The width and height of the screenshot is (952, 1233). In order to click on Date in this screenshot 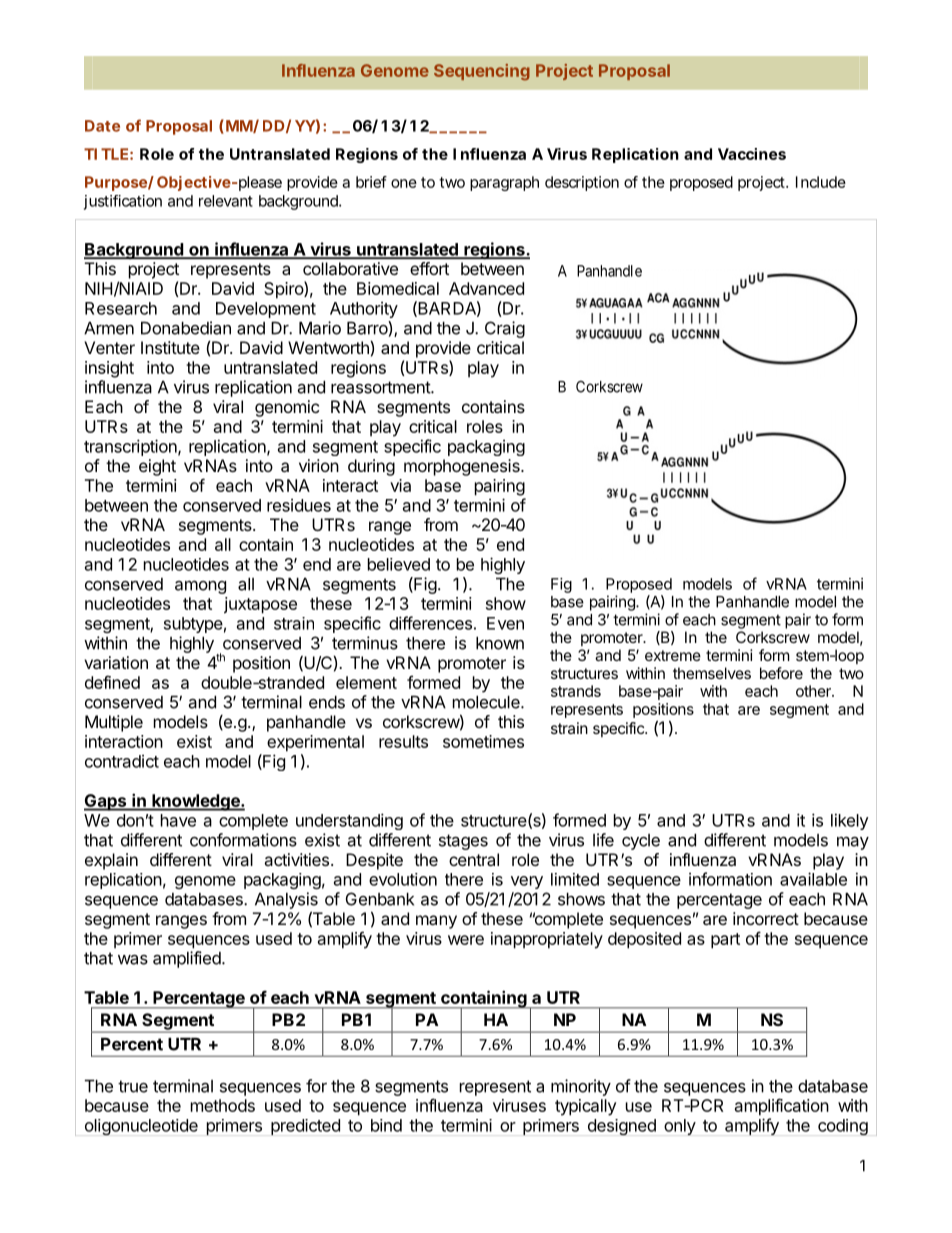, I will do `click(102, 126)`.
